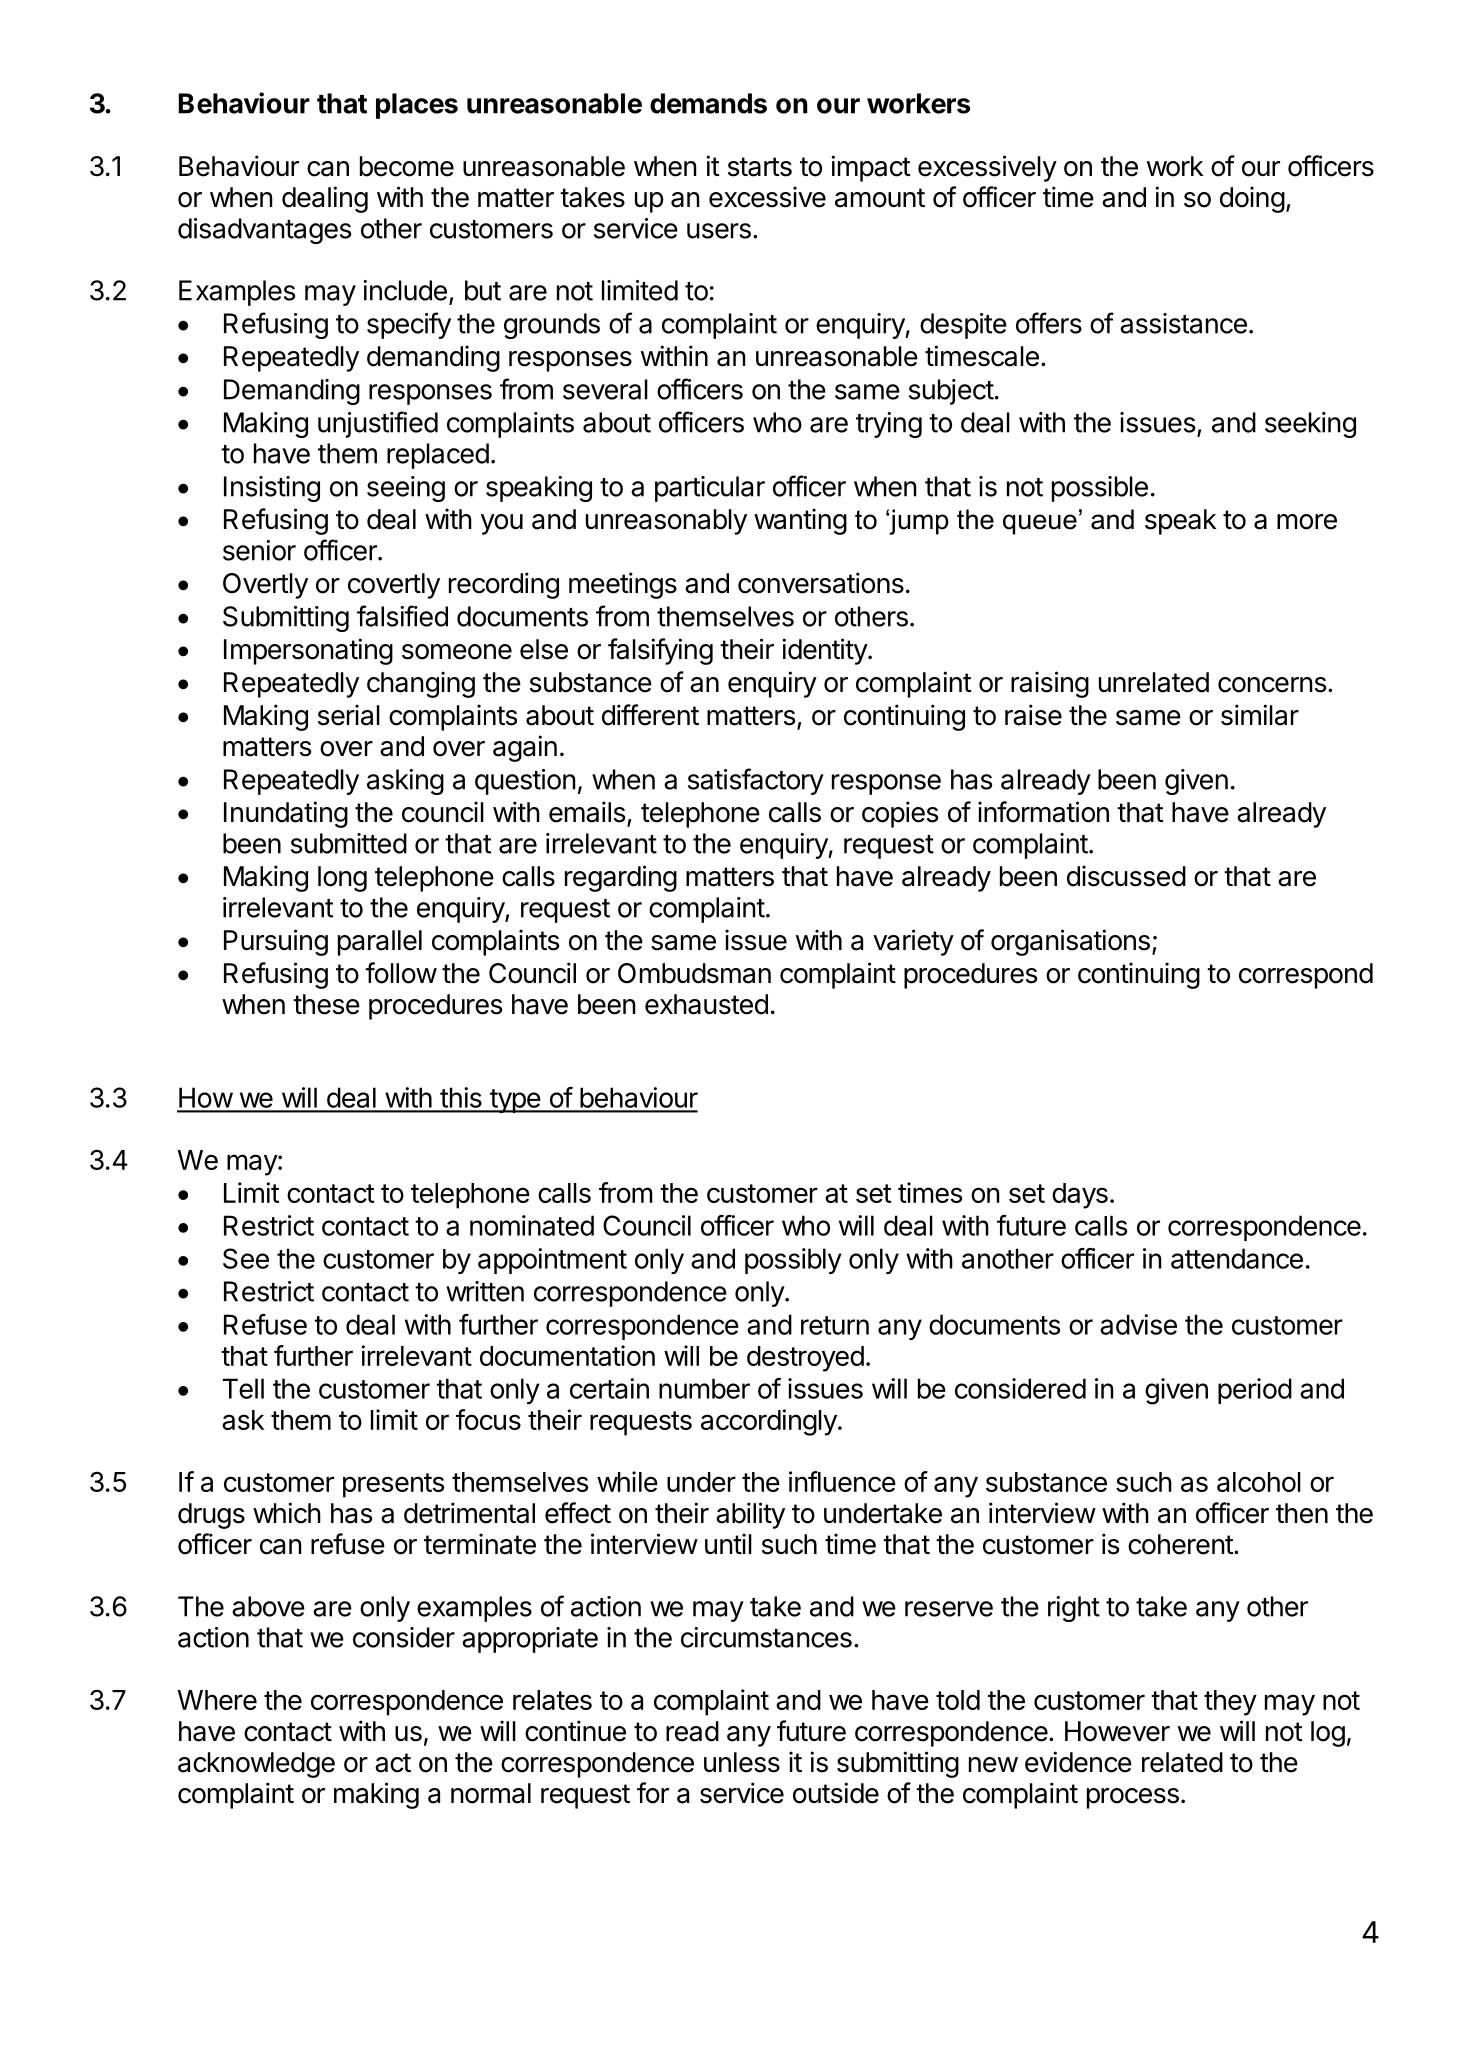 The height and width of the image is (2071, 1464). Describe the element at coordinates (259, 550) in the image. I see `senior` at that location.
